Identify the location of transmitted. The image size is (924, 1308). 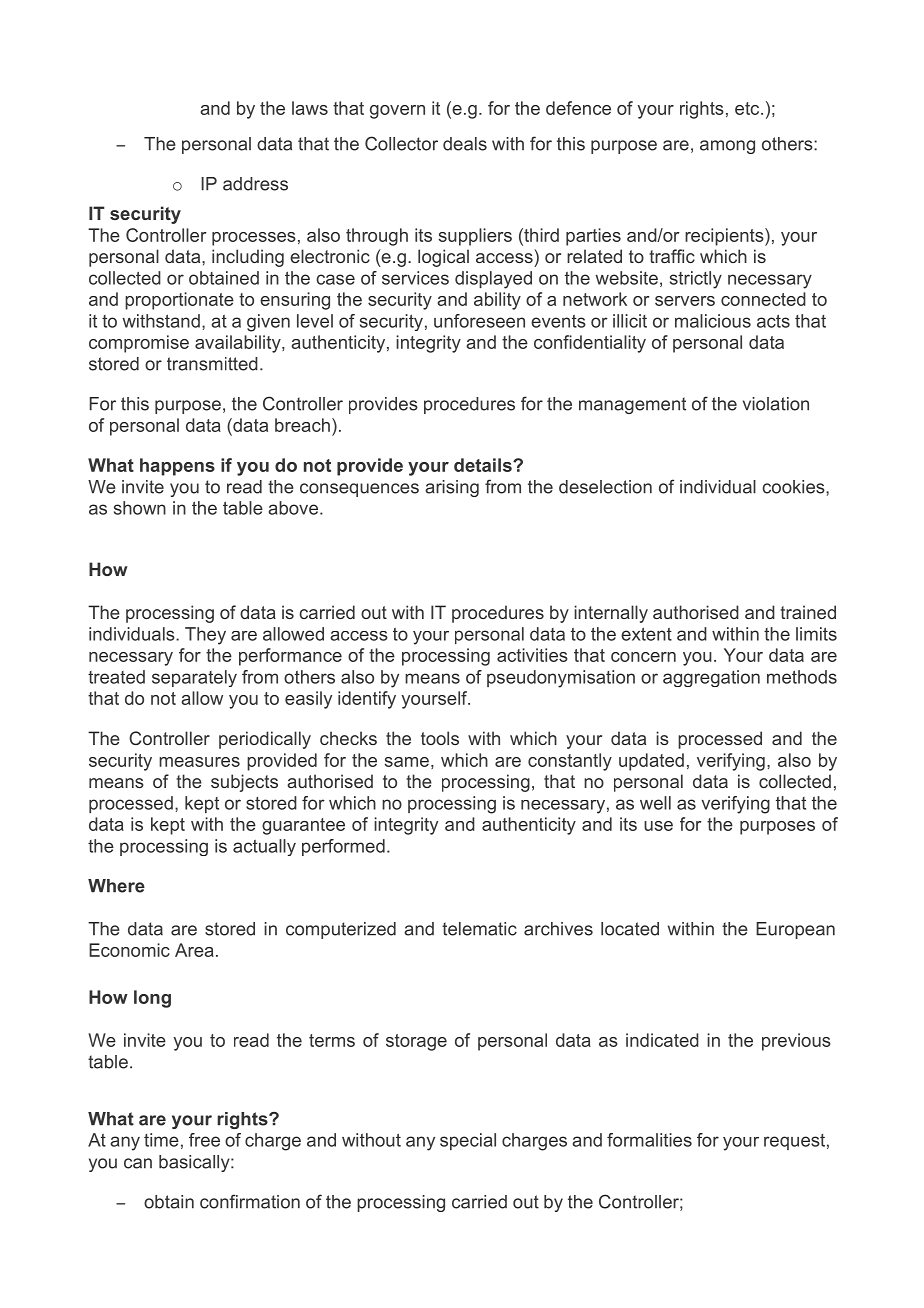
(212, 364).
